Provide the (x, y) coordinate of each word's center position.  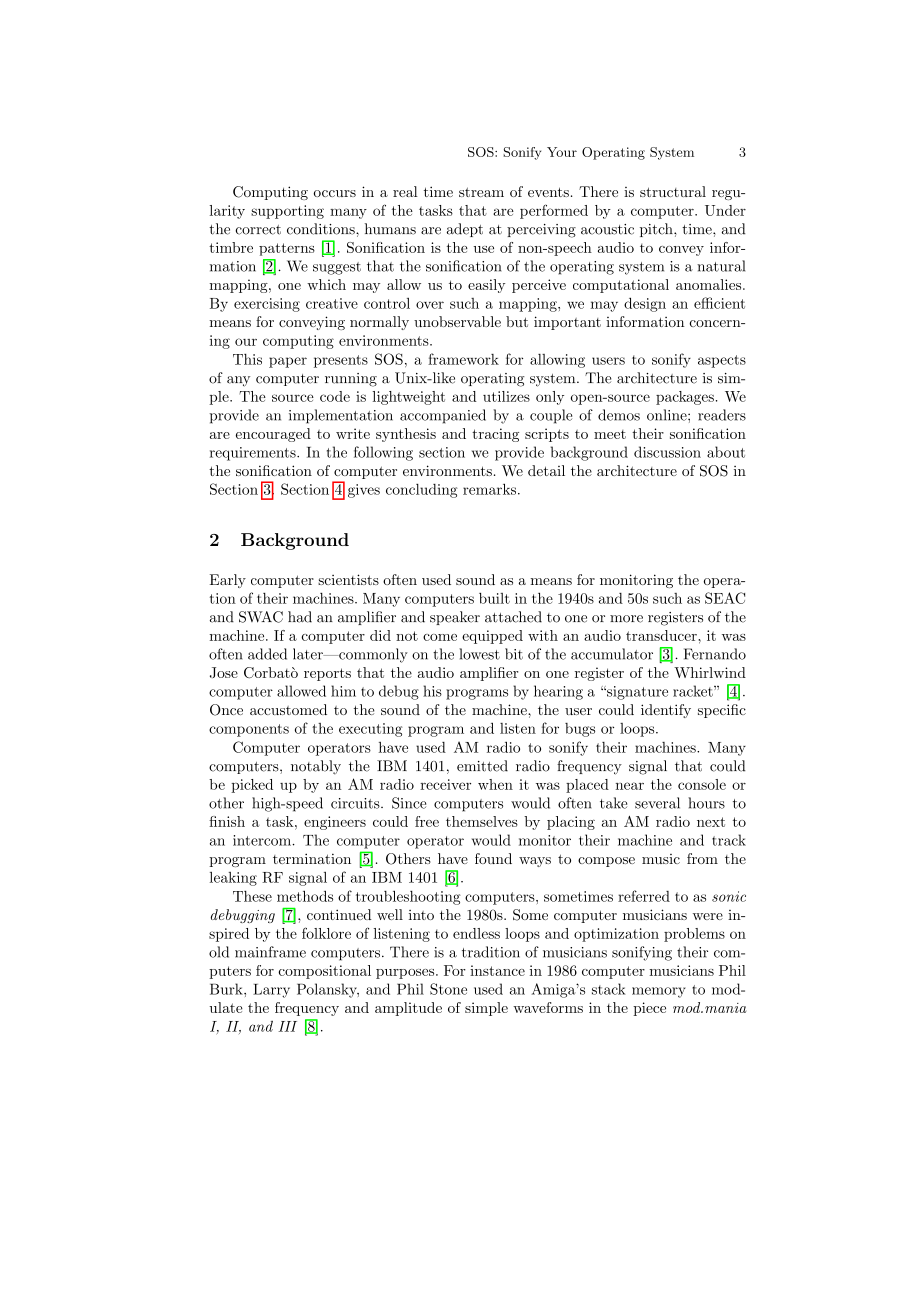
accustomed (288, 709)
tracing (495, 435)
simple (486, 1009)
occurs (335, 193)
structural (673, 191)
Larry (271, 991)
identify (666, 711)
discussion (667, 452)
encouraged (273, 435)
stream (481, 192)
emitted (482, 766)
